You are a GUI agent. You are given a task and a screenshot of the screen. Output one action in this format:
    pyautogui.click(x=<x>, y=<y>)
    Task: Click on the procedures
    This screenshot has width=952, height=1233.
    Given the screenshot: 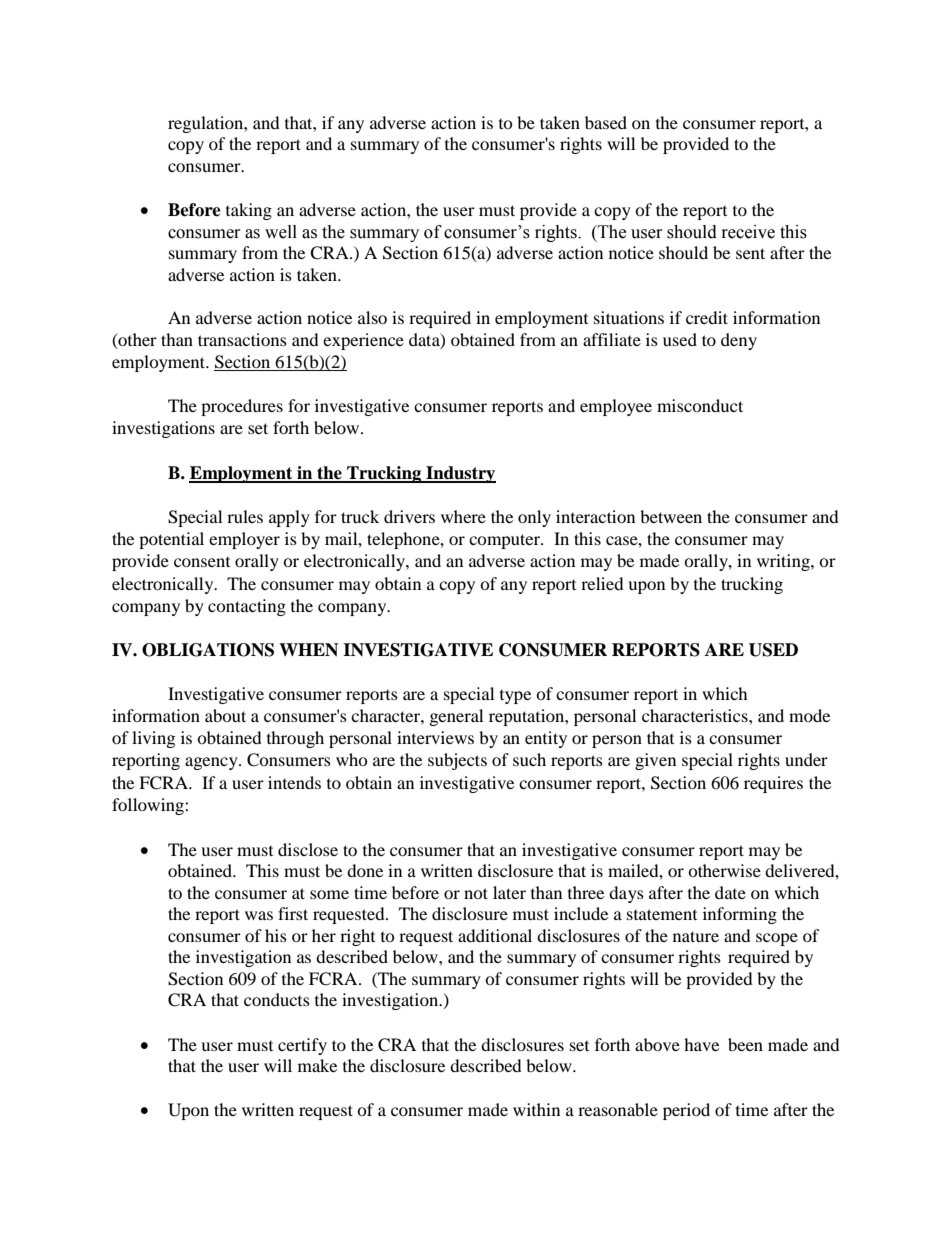 What is the action you would take?
    pyautogui.click(x=242, y=407)
